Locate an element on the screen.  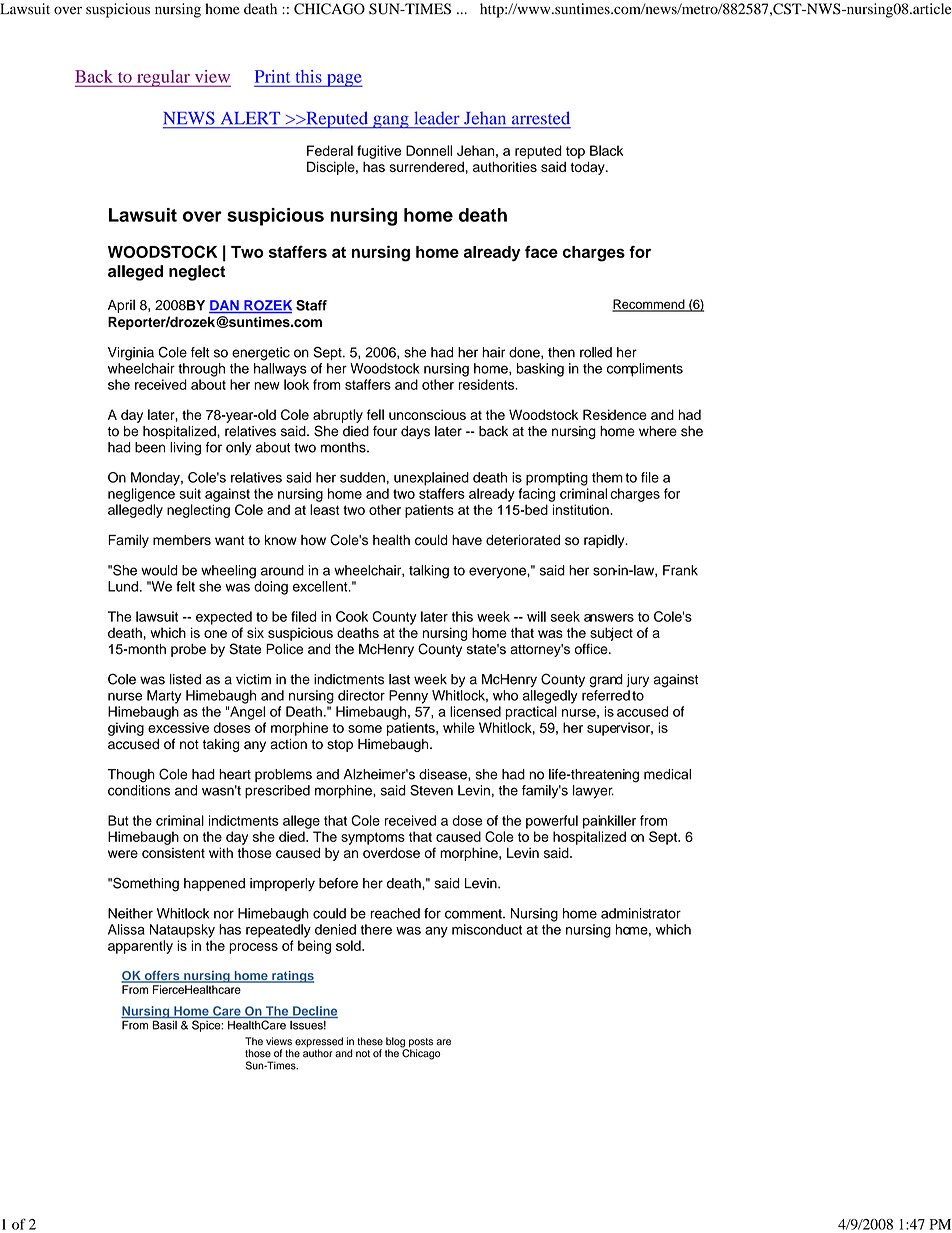
apparently is located at coordinates (140, 947).
